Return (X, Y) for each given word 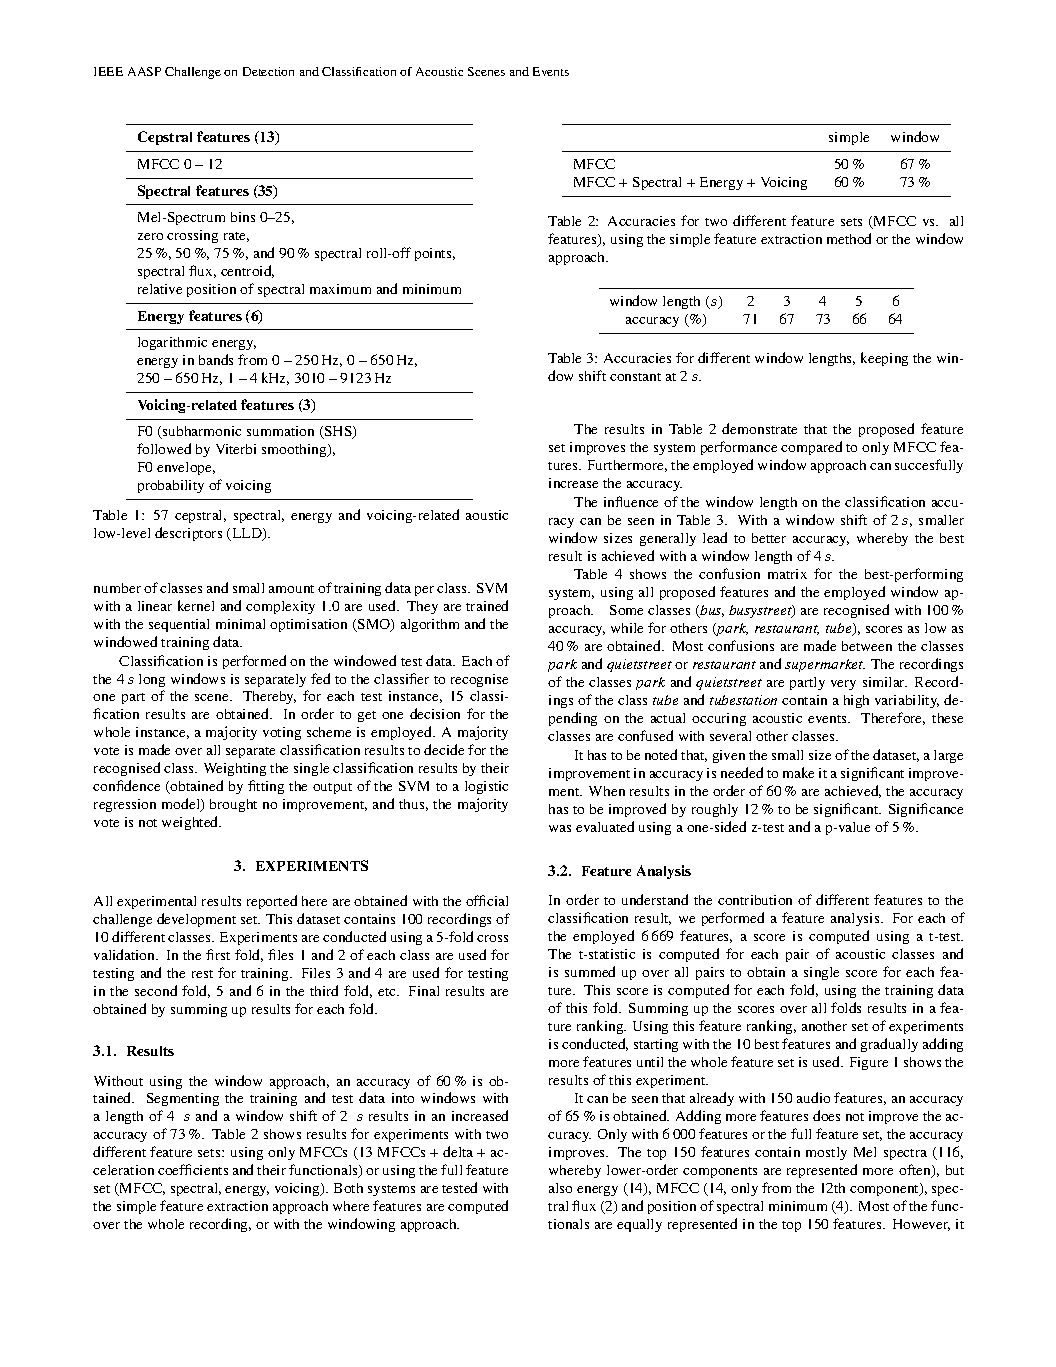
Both (348, 1188)
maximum (340, 289)
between (867, 646)
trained (487, 605)
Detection (268, 71)
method (849, 238)
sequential (179, 625)
